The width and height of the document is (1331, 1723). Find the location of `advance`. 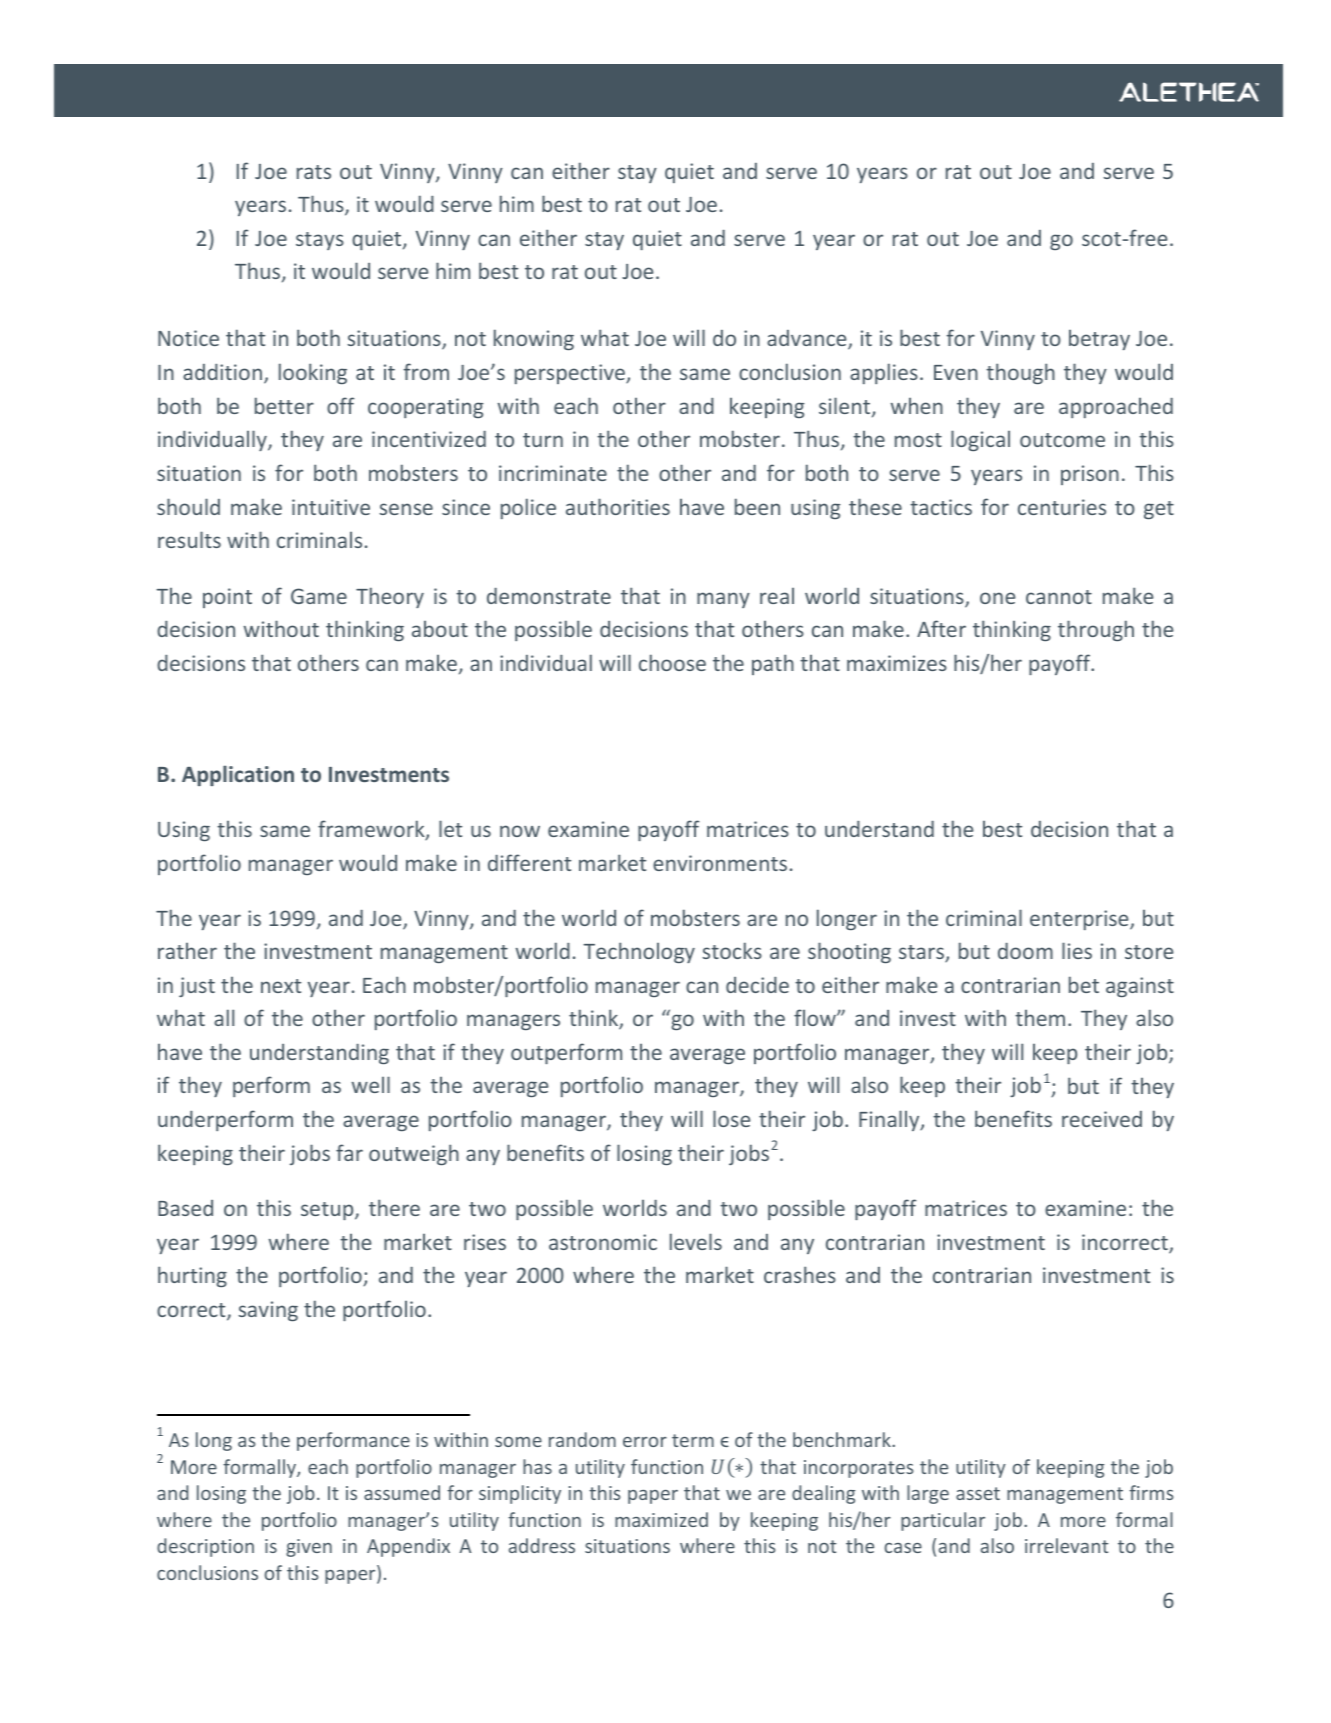

advance is located at coordinates (808, 340).
